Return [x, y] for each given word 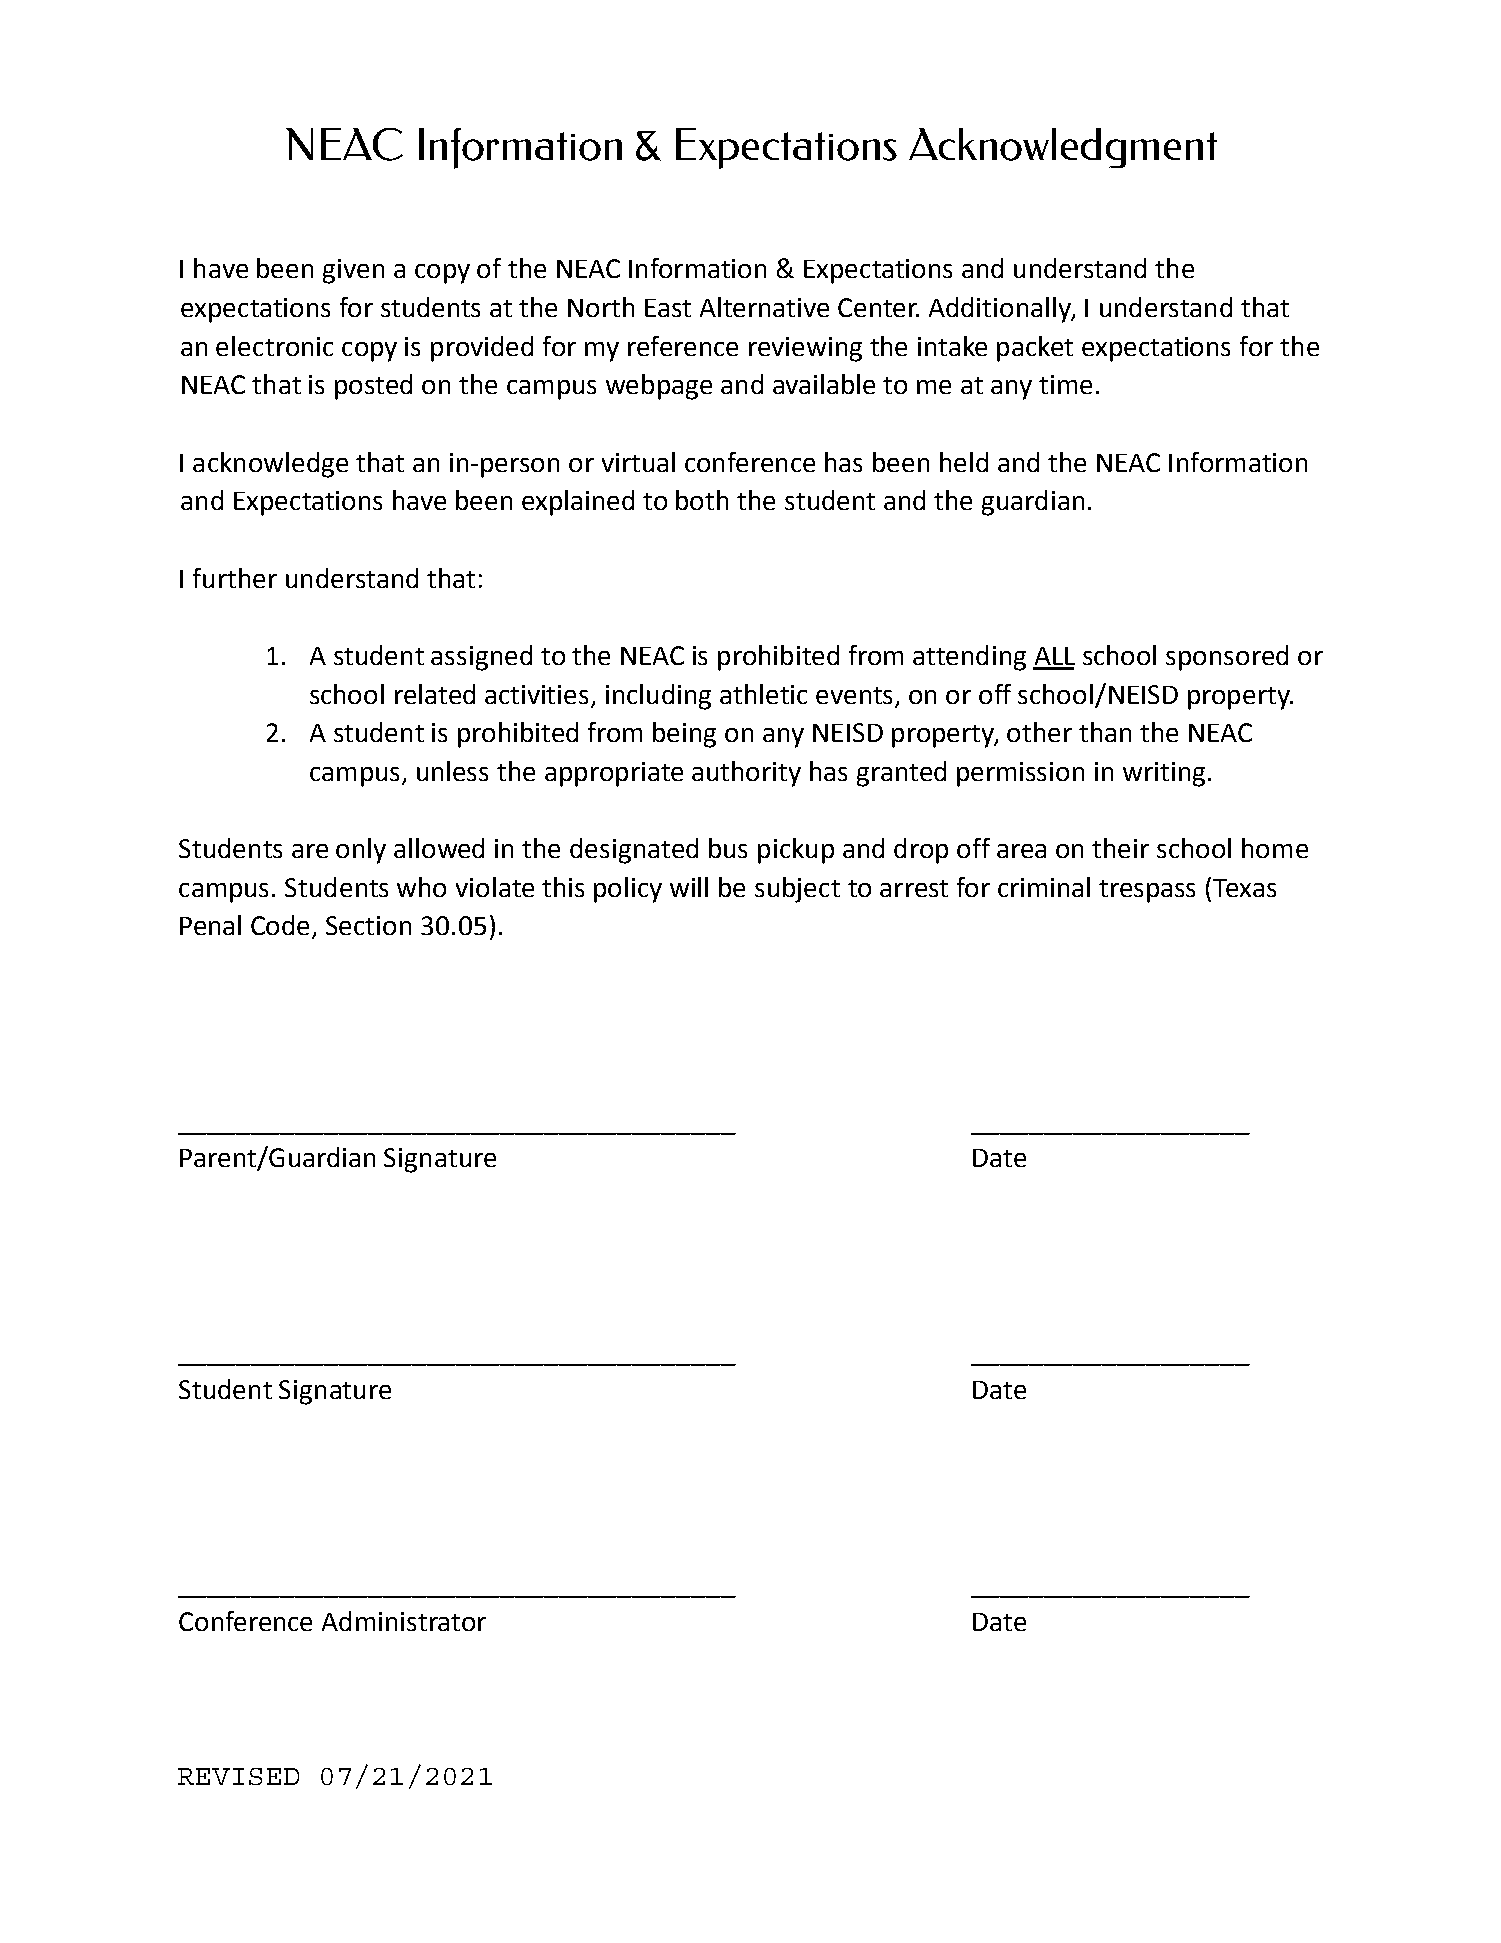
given [353, 271]
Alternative [764, 307]
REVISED [238, 1776]
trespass [1147, 891]
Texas [1244, 888]
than [1105, 732]
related [435, 694]
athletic [763, 694]
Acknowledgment [1063, 148]
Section [368, 925]
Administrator [404, 1621]
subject [797, 890]
